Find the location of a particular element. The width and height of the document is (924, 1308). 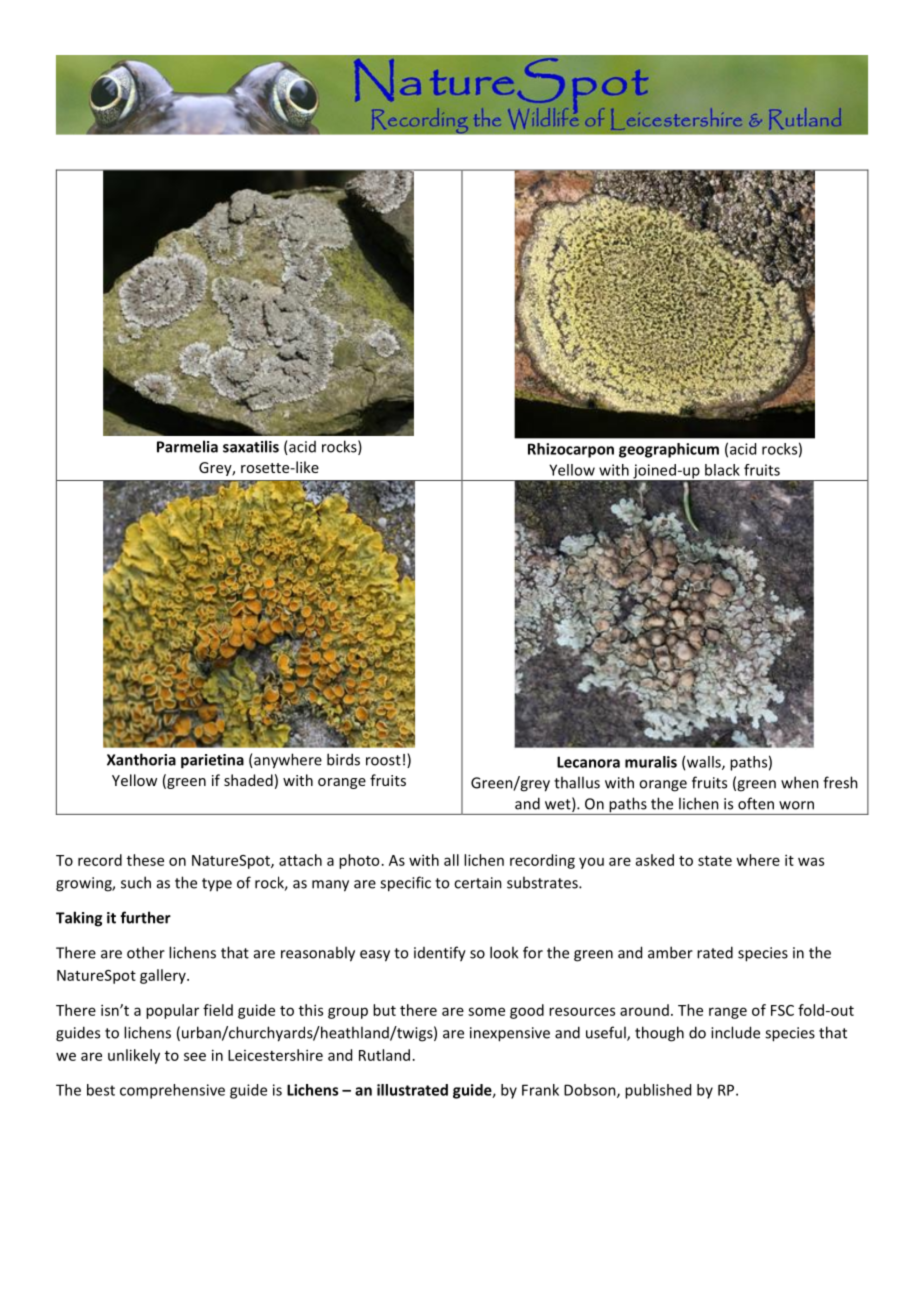

black is located at coordinates (722, 470).
